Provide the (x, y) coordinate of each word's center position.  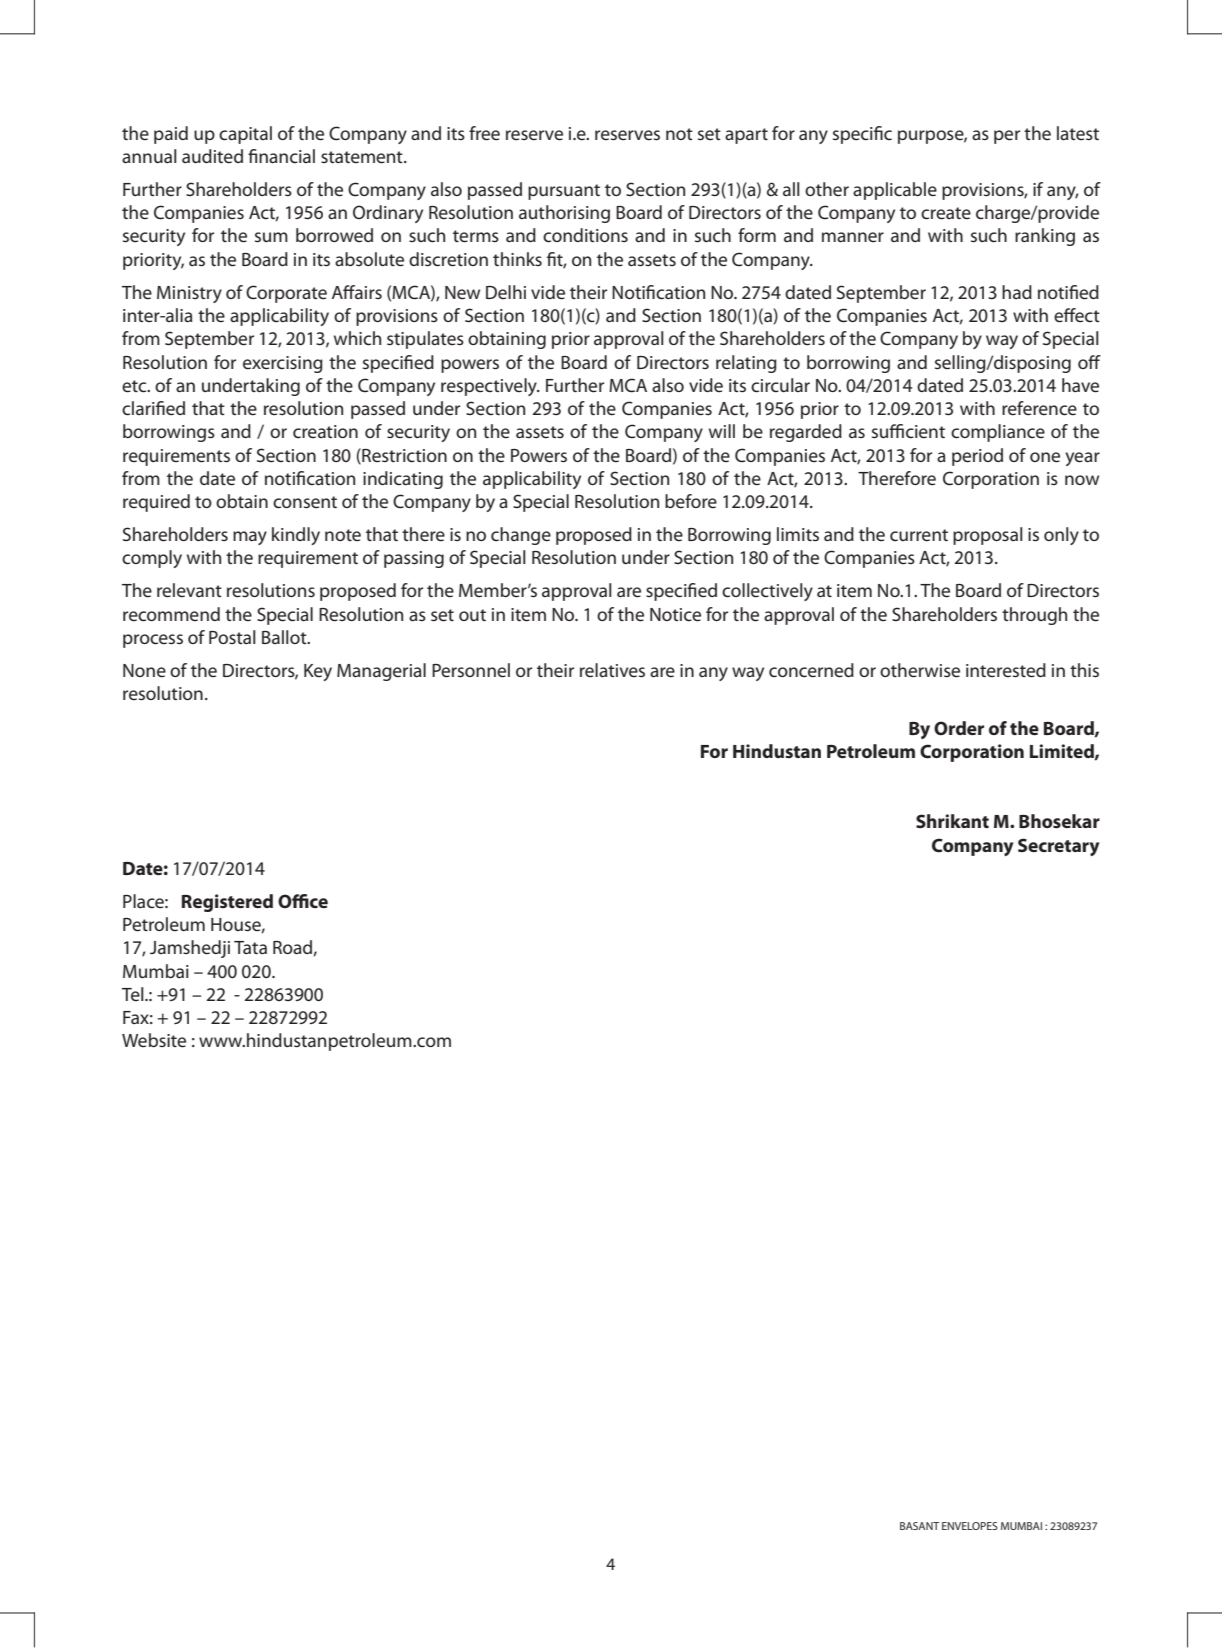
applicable (895, 191)
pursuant (564, 192)
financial (281, 156)
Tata (250, 947)
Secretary (1058, 847)
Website (154, 1040)
